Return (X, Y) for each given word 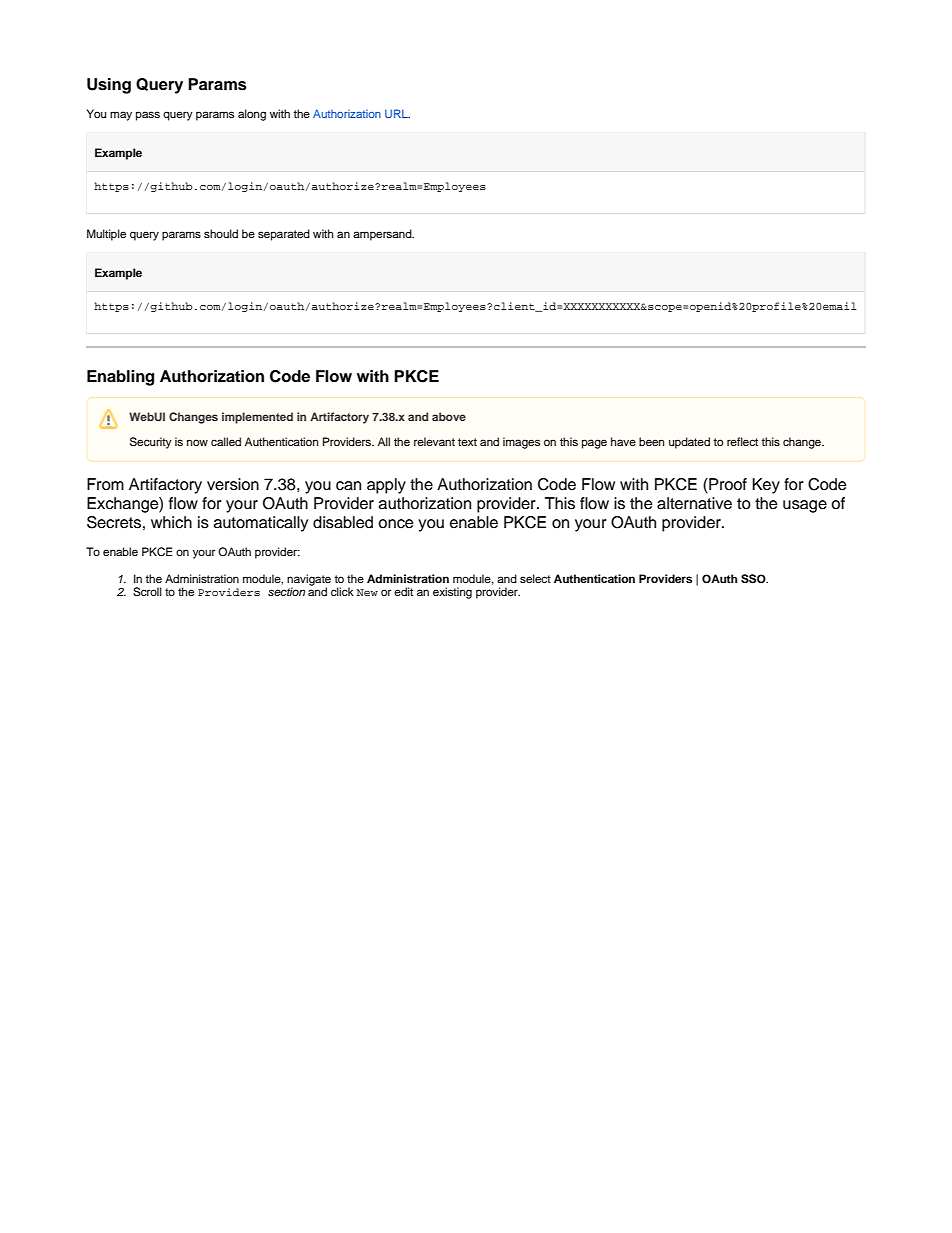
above (449, 416)
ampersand (383, 235)
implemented (257, 418)
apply (386, 486)
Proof (727, 485)
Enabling (120, 378)
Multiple (106, 235)
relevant (434, 441)
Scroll (147, 592)
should (221, 233)
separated (284, 235)
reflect (742, 441)
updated (689, 443)
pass (148, 116)
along (252, 115)
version (233, 484)
